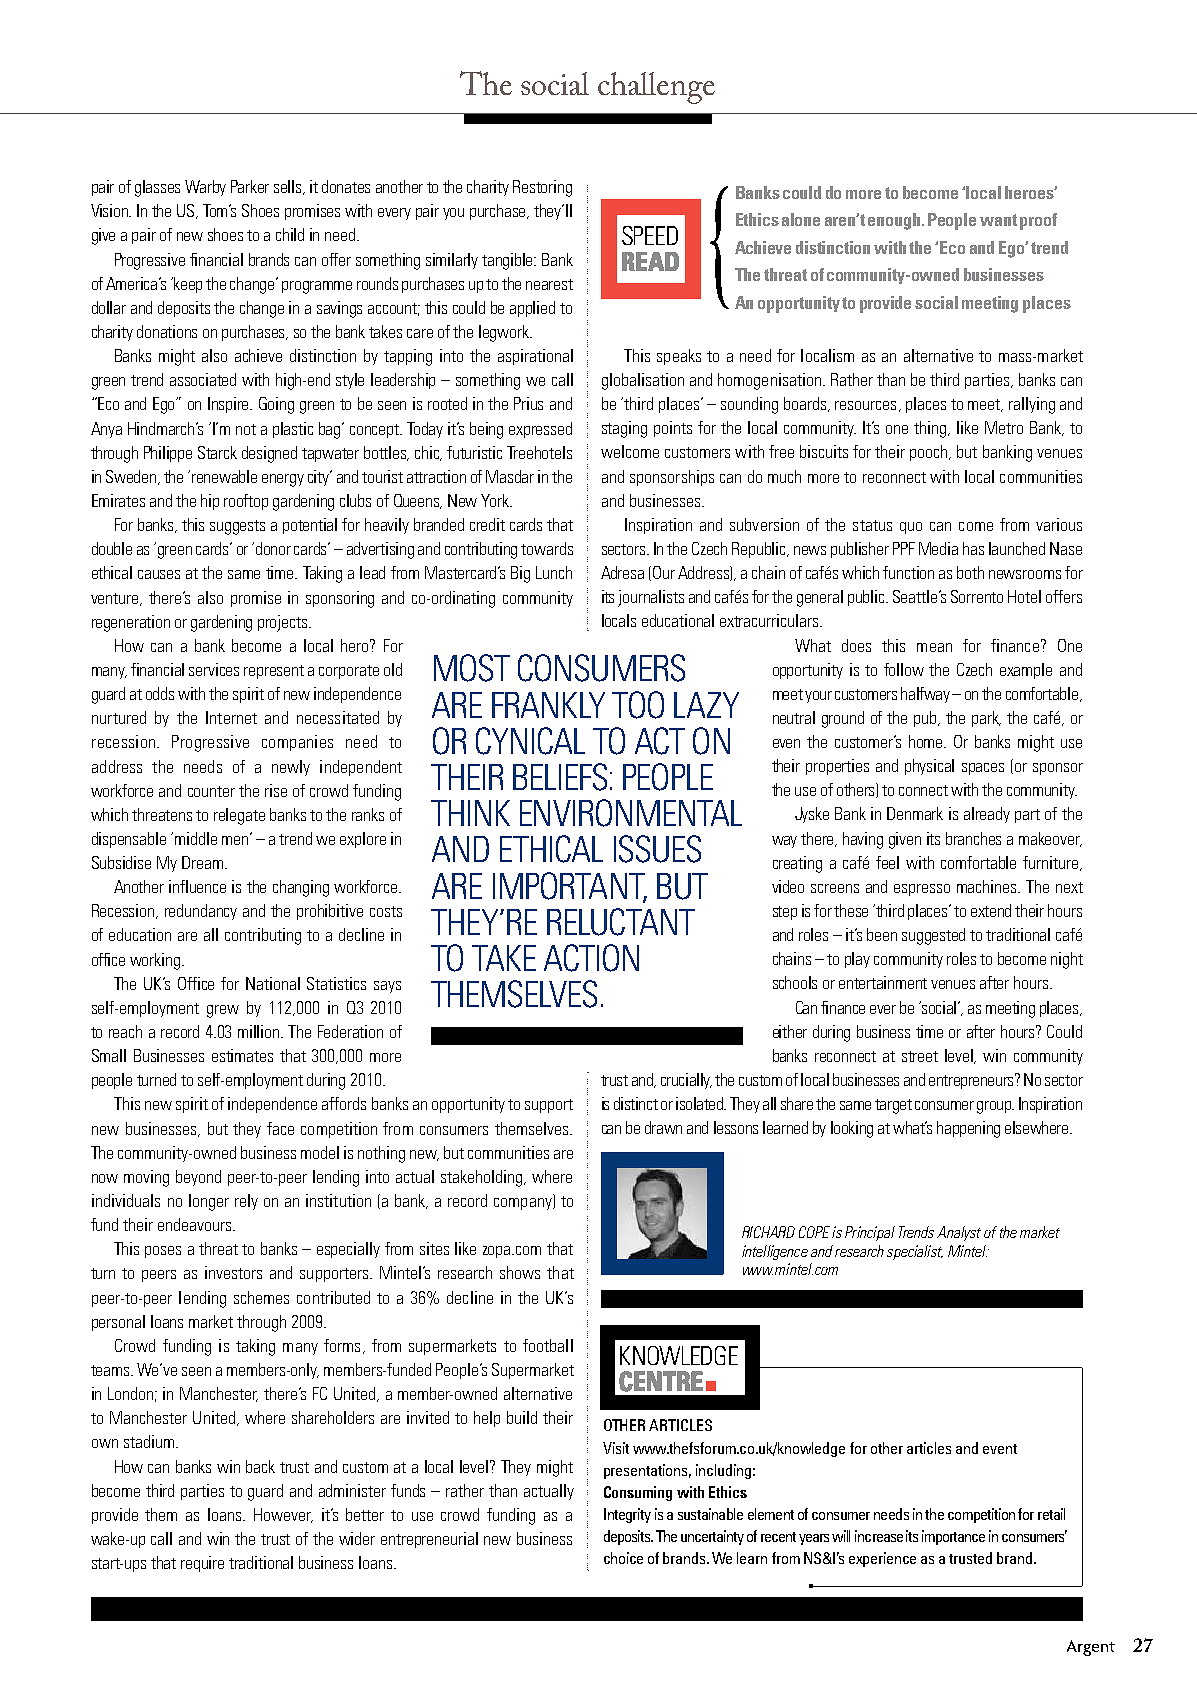 This image has height=1694, width=1197. I want to click on drawn, so click(663, 1127).
